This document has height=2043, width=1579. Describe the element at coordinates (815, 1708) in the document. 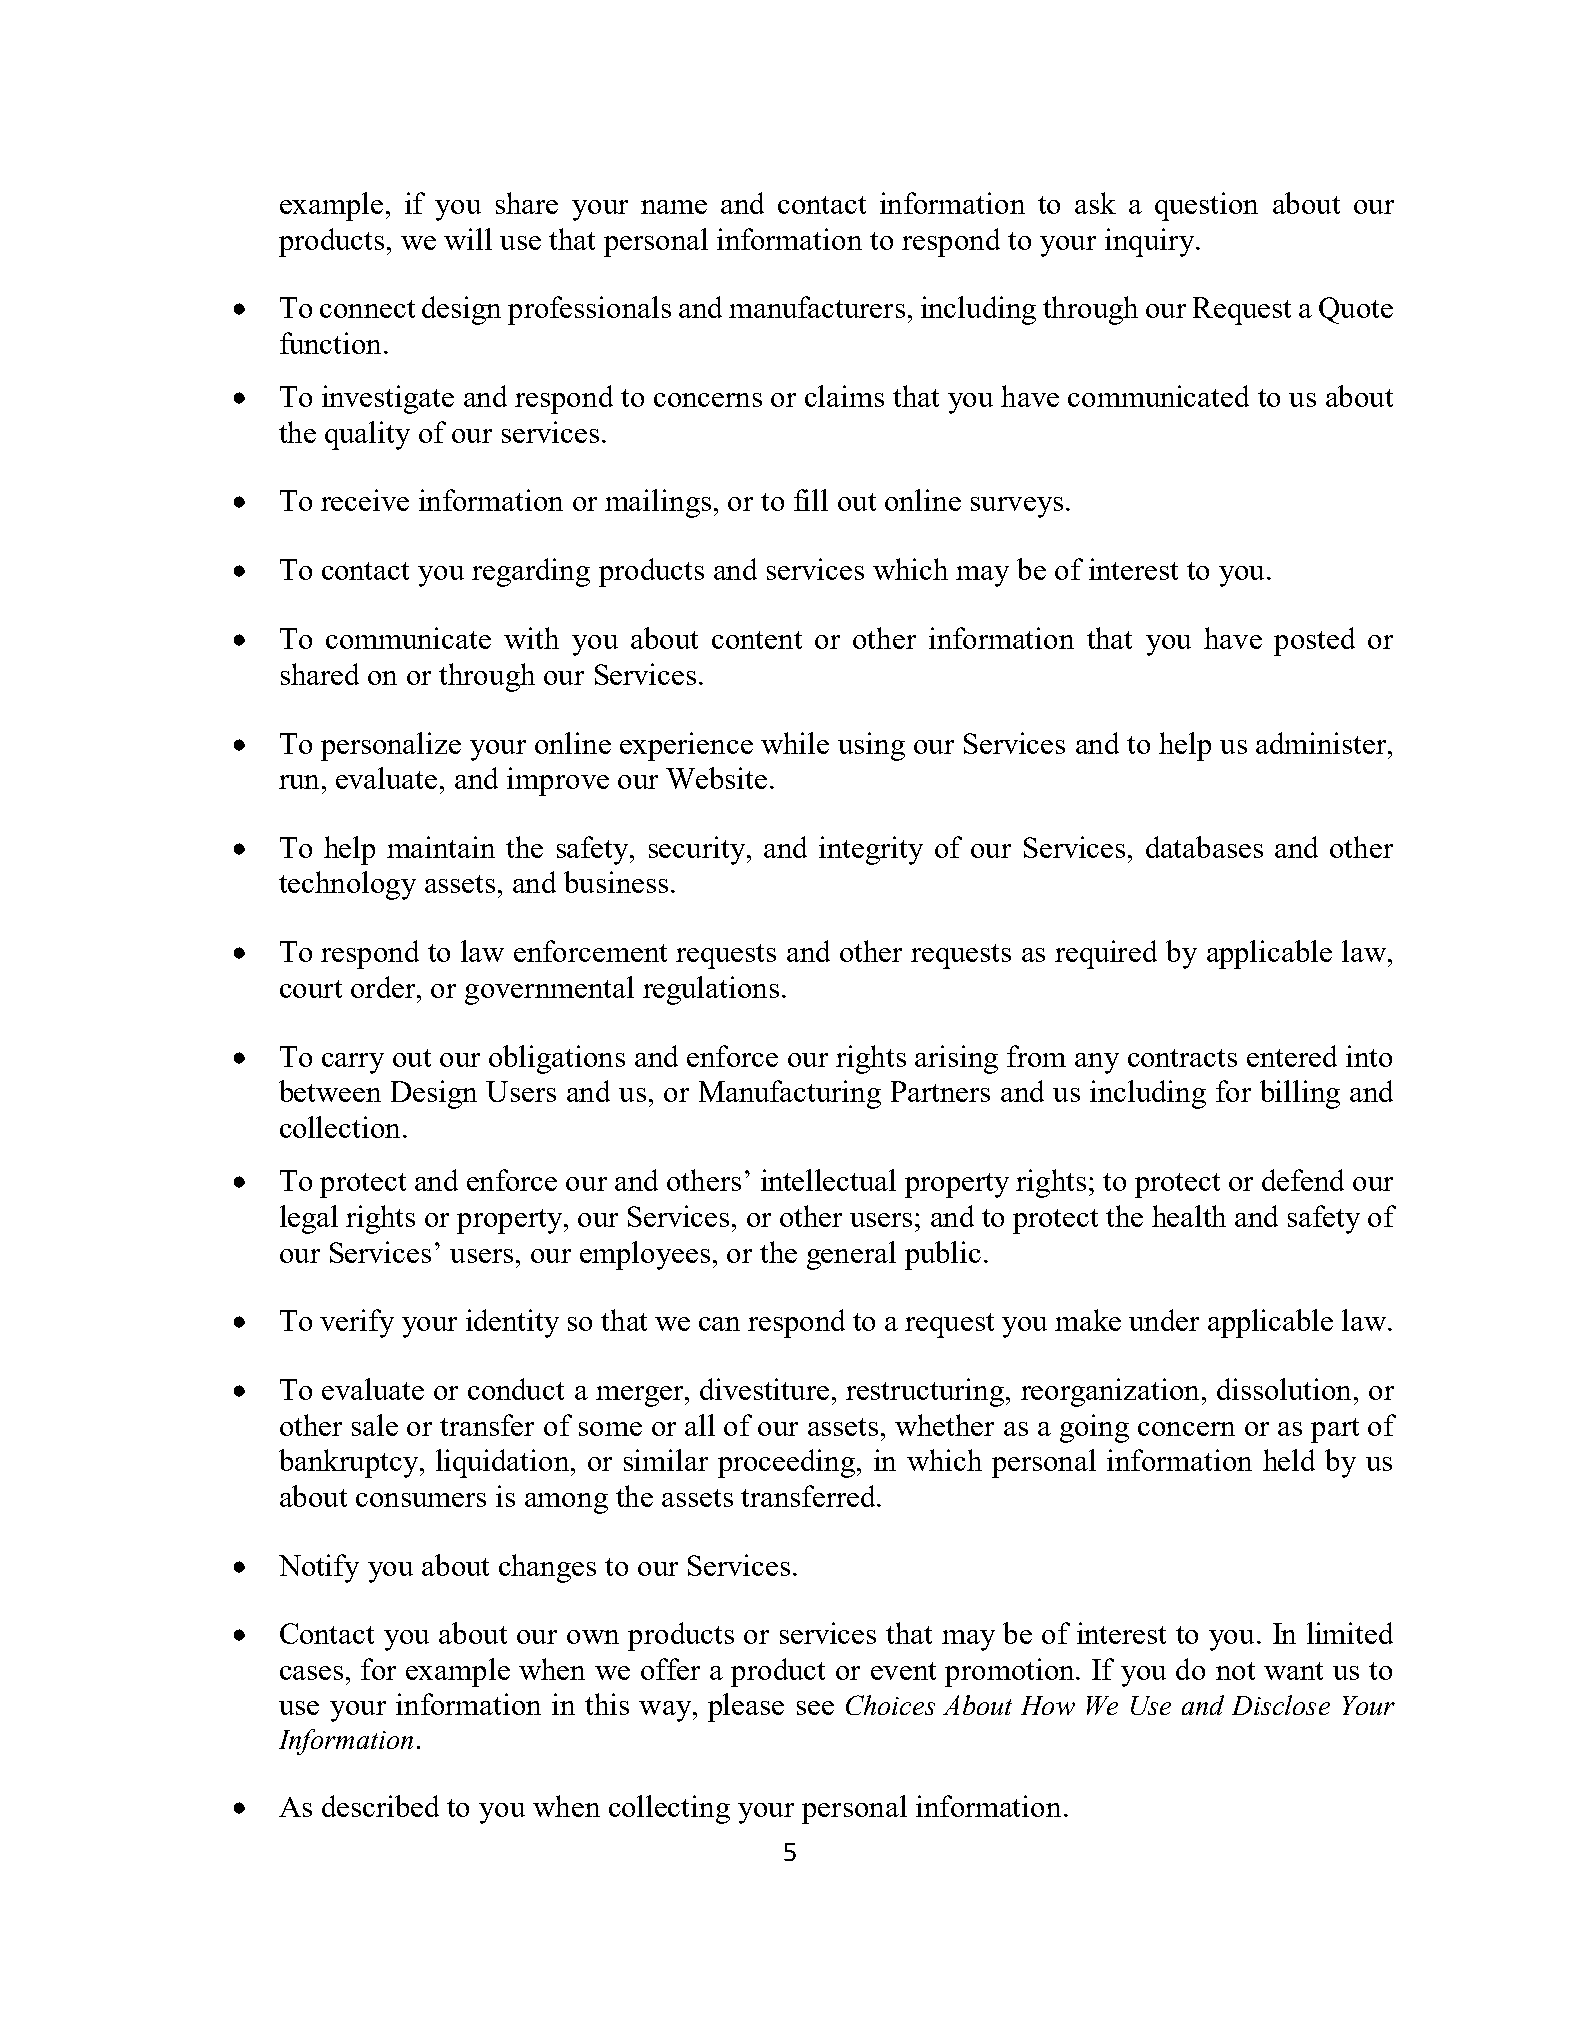

I see `see` at that location.
